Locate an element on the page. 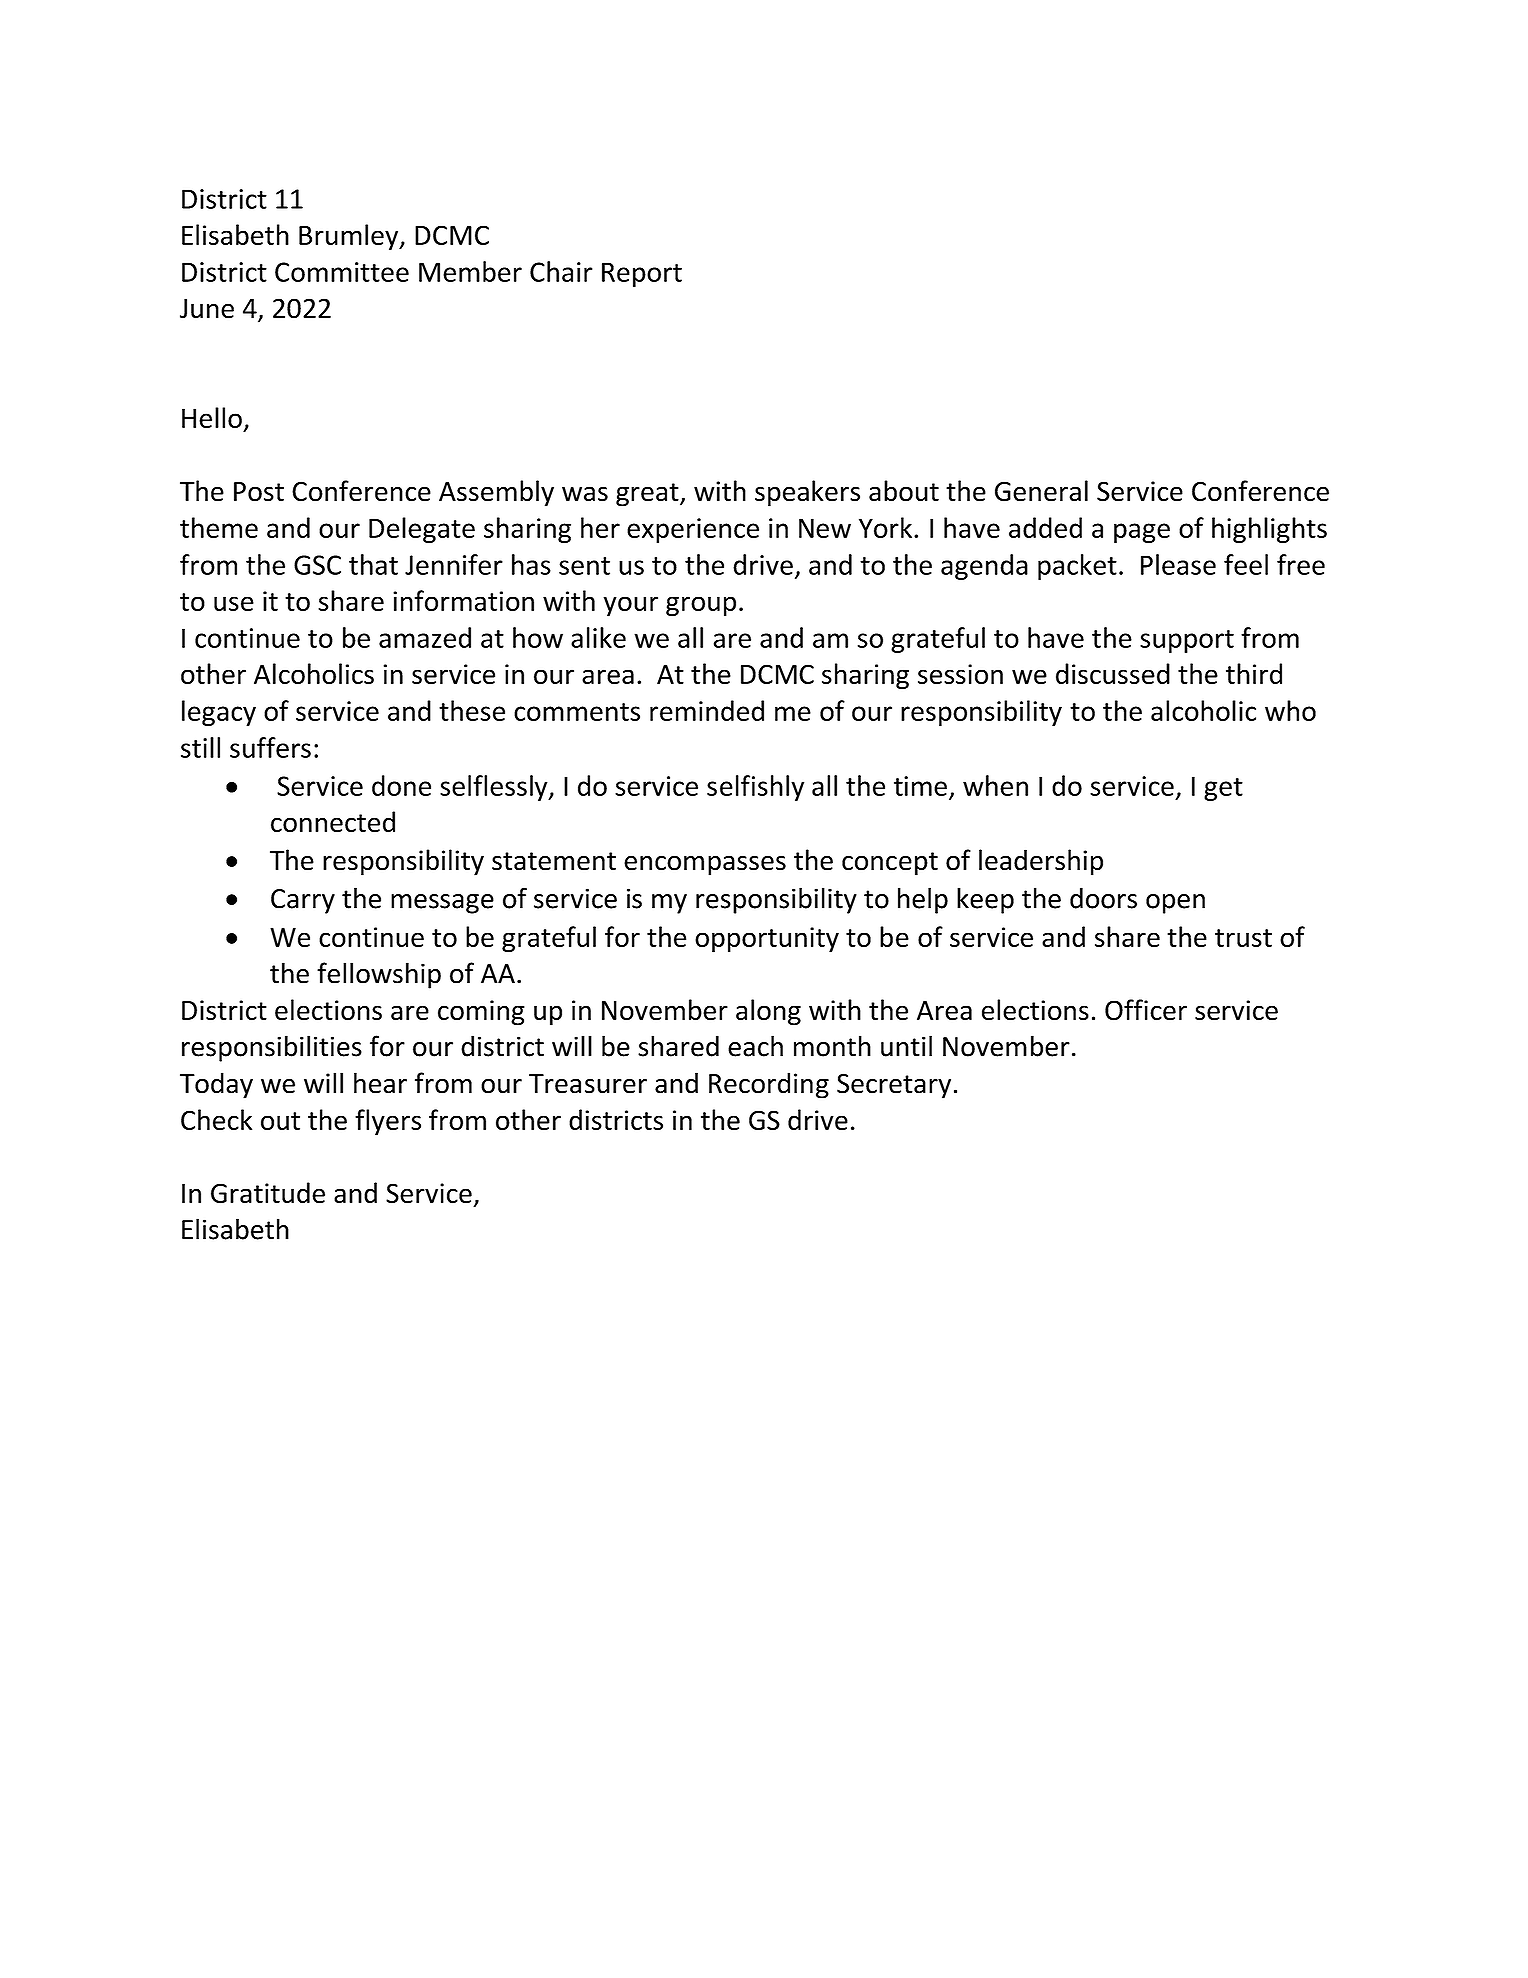  Report is located at coordinates (642, 274).
